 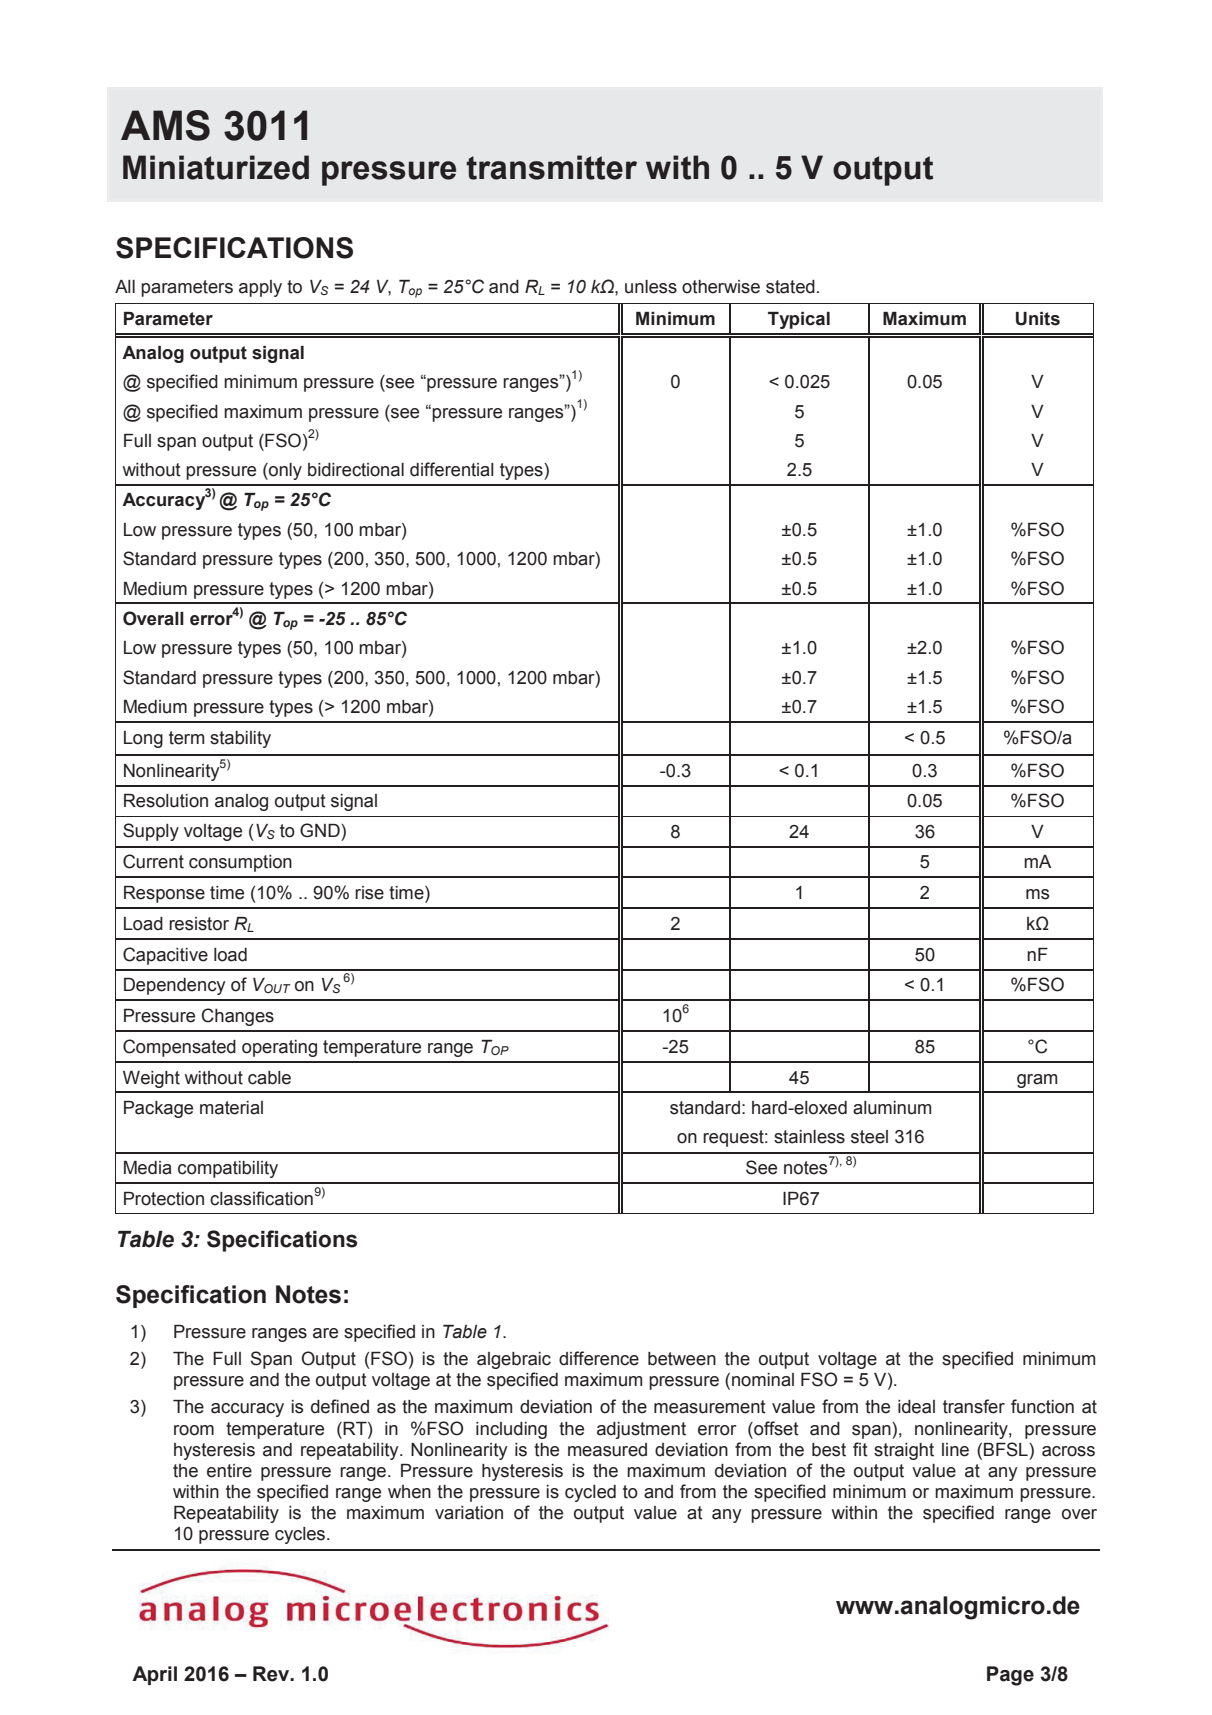 I want to click on transmitter, so click(x=551, y=167).
